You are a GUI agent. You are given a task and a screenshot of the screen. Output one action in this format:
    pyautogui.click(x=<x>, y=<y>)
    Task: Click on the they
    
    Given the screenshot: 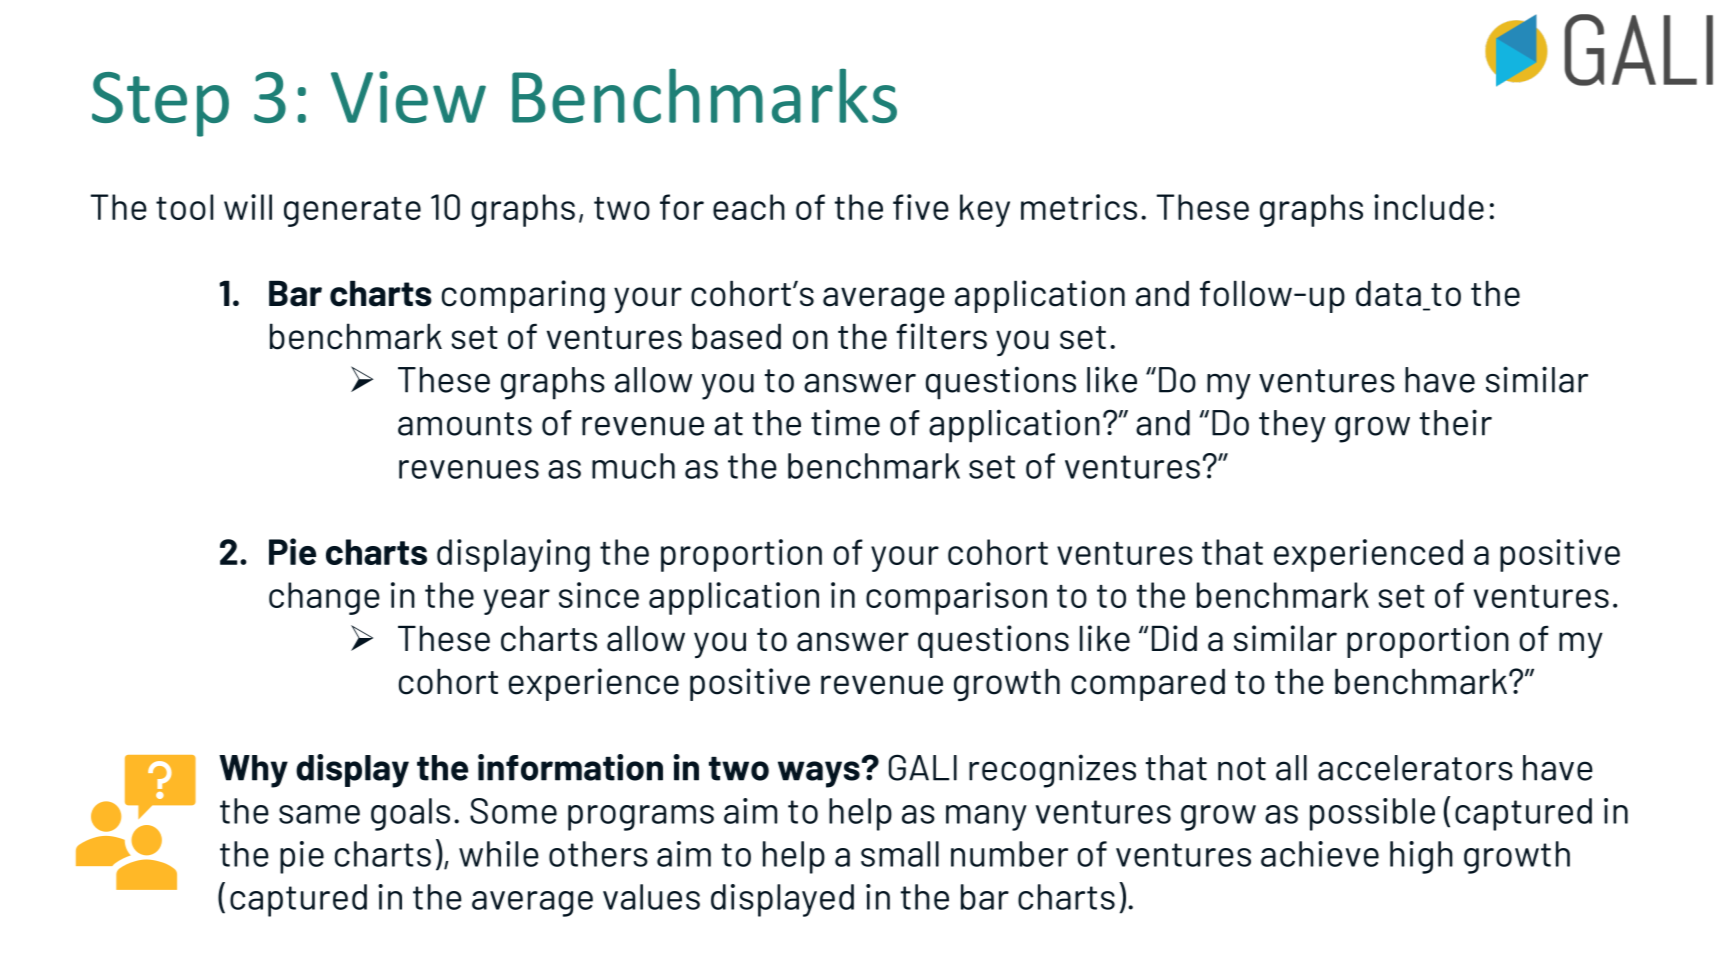 What is the action you would take?
    pyautogui.click(x=1292, y=426)
